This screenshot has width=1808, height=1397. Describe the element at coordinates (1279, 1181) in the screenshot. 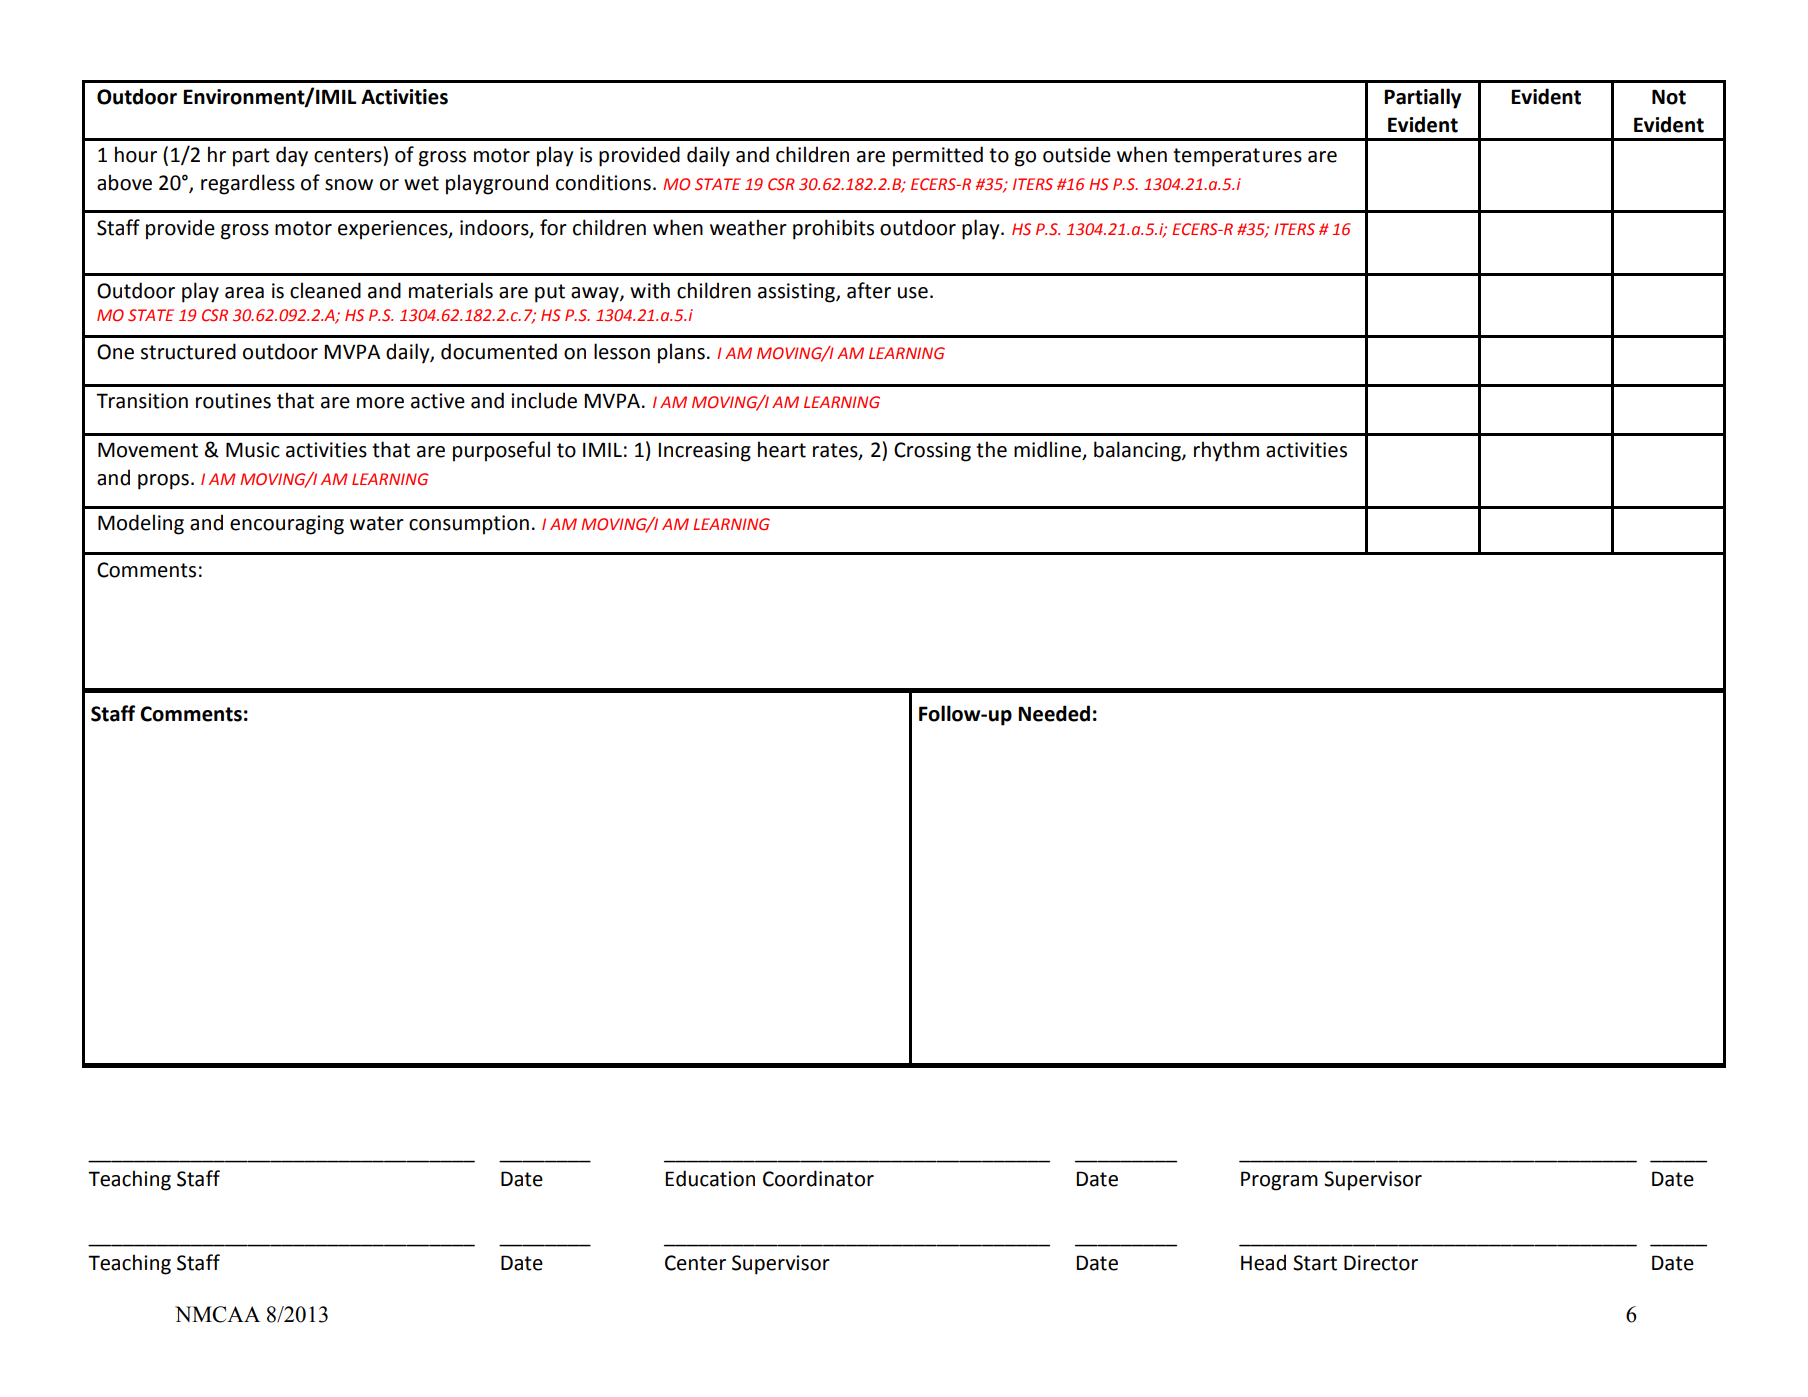

I see `Program` at that location.
